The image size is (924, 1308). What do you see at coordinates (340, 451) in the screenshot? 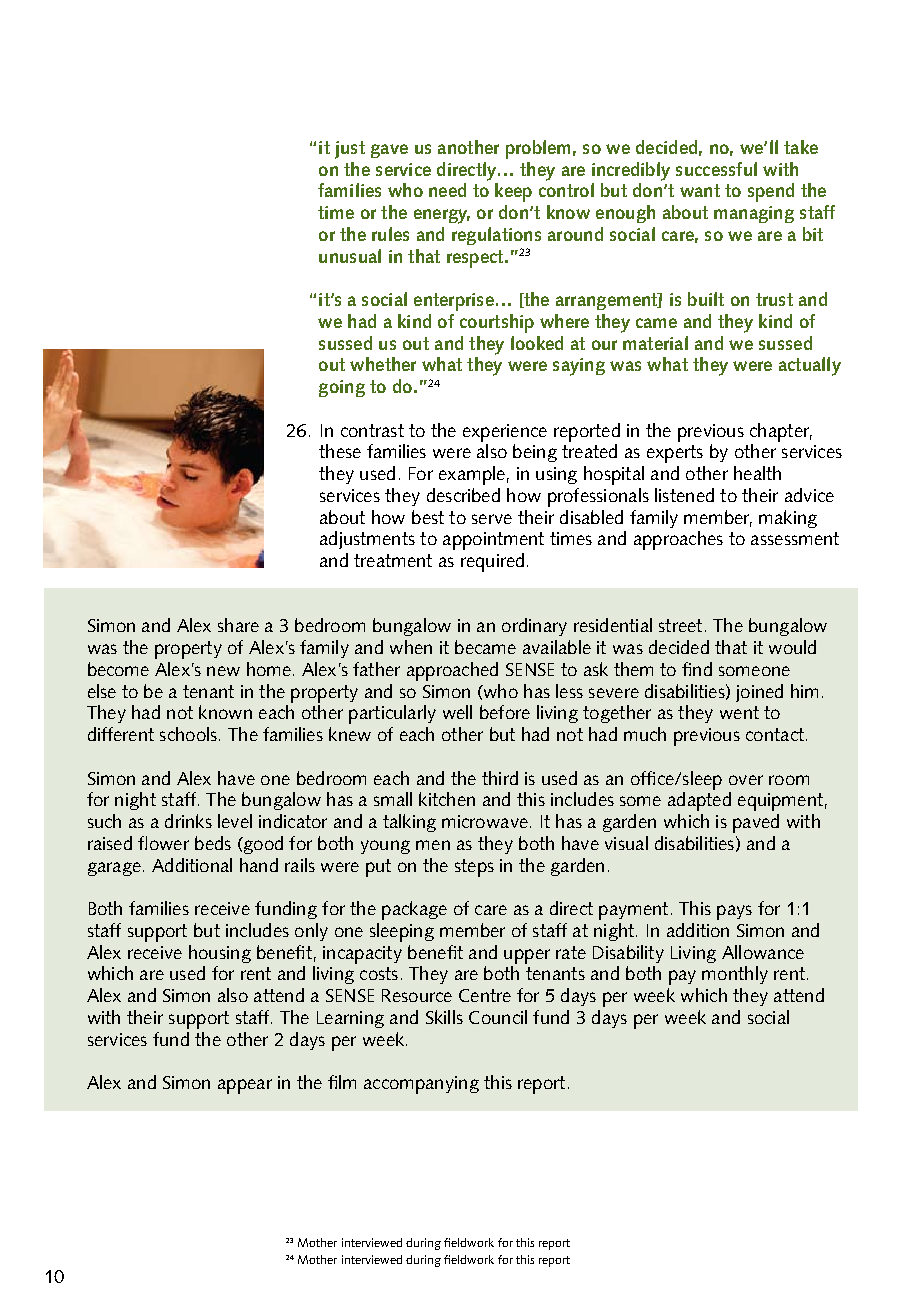
I see `these` at bounding box center [340, 451].
